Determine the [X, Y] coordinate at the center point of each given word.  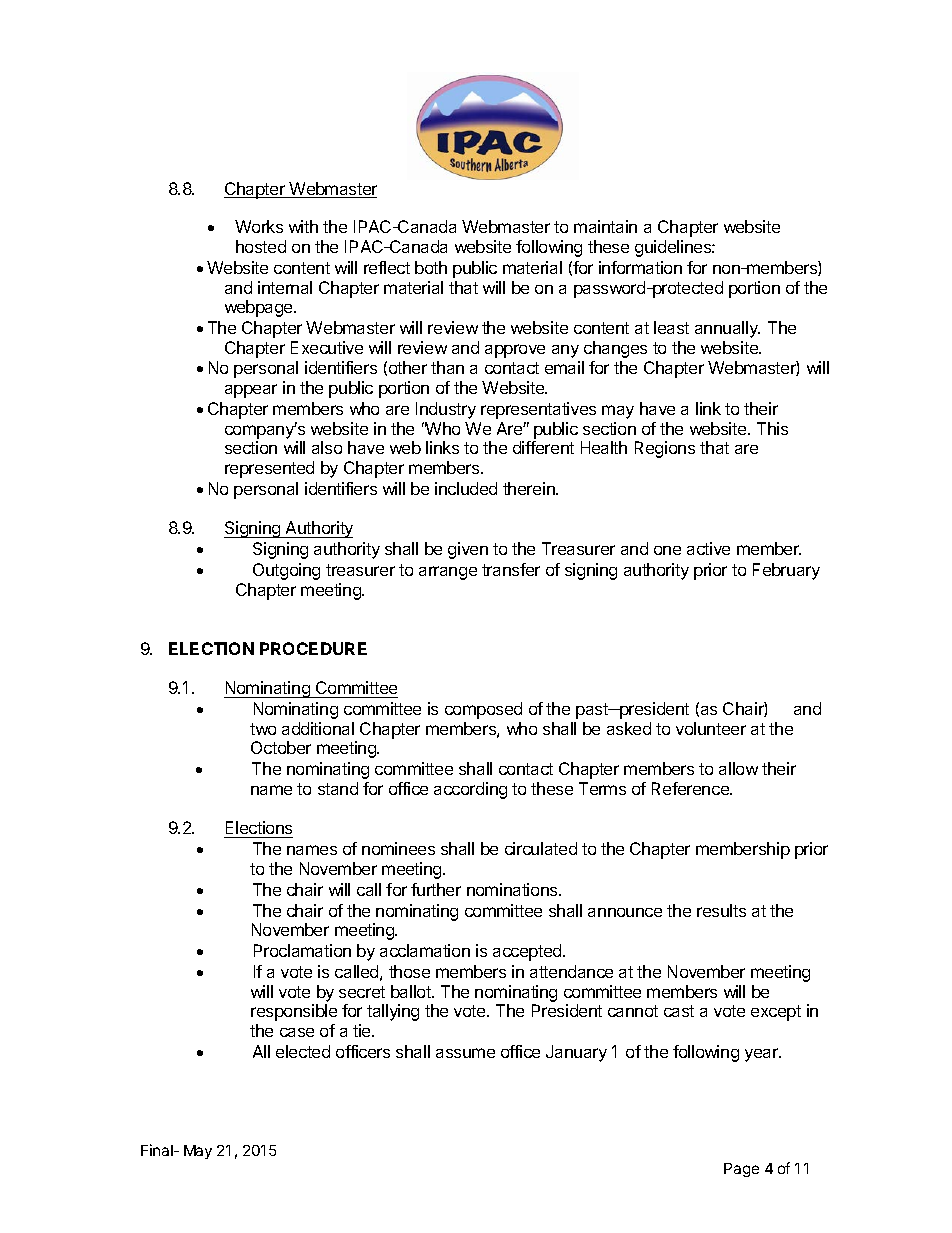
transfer [511, 569]
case [297, 1032]
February [786, 571]
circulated [541, 848]
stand [338, 788]
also [327, 447]
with [303, 226]
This [772, 428]
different [543, 447]
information [640, 267]
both [431, 267]
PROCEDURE [313, 648]
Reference [691, 788]
